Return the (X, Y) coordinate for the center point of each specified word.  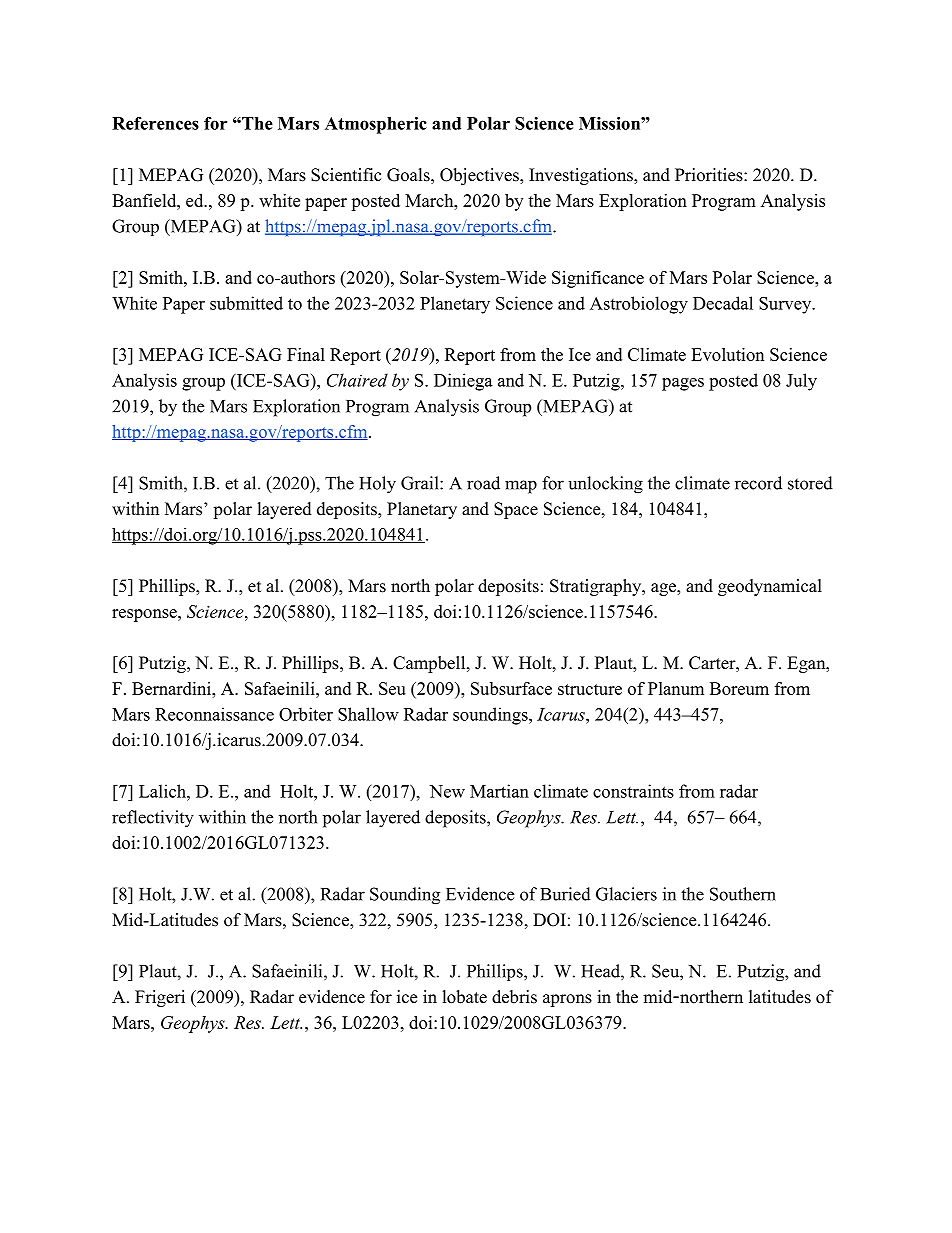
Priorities (709, 175)
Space (516, 510)
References (155, 123)
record (758, 483)
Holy (377, 485)
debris (514, 997)
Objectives (480, 176)
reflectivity (153, 819)
